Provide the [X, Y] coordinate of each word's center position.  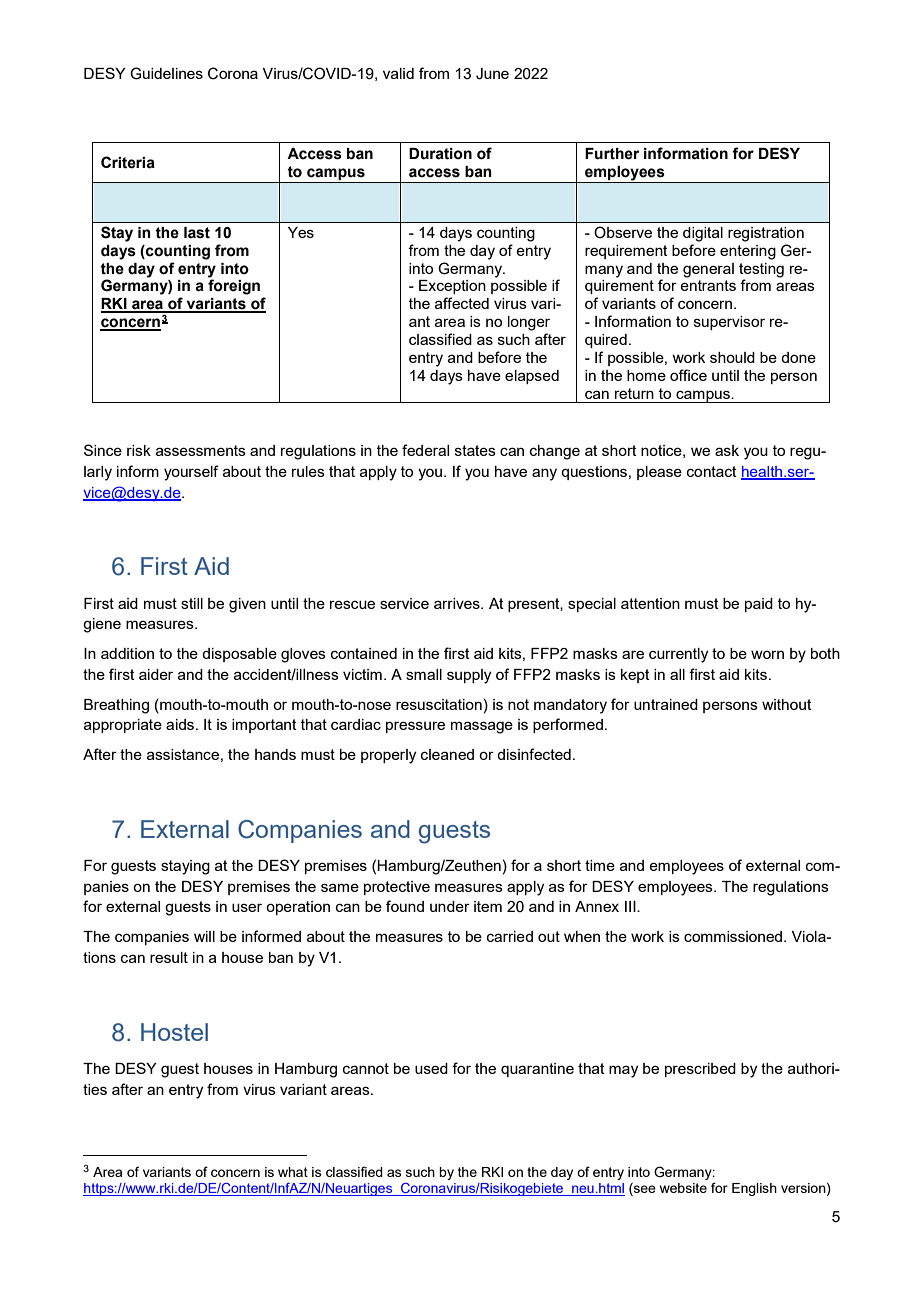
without [787, 704]
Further [612, 154]
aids [181, 724]
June [492, 74]
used [431, 1068]
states [475, 450]
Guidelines [166, 73]
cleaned [447, 754]
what [293, 1172]
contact [712, 471]
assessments [201, 450]
